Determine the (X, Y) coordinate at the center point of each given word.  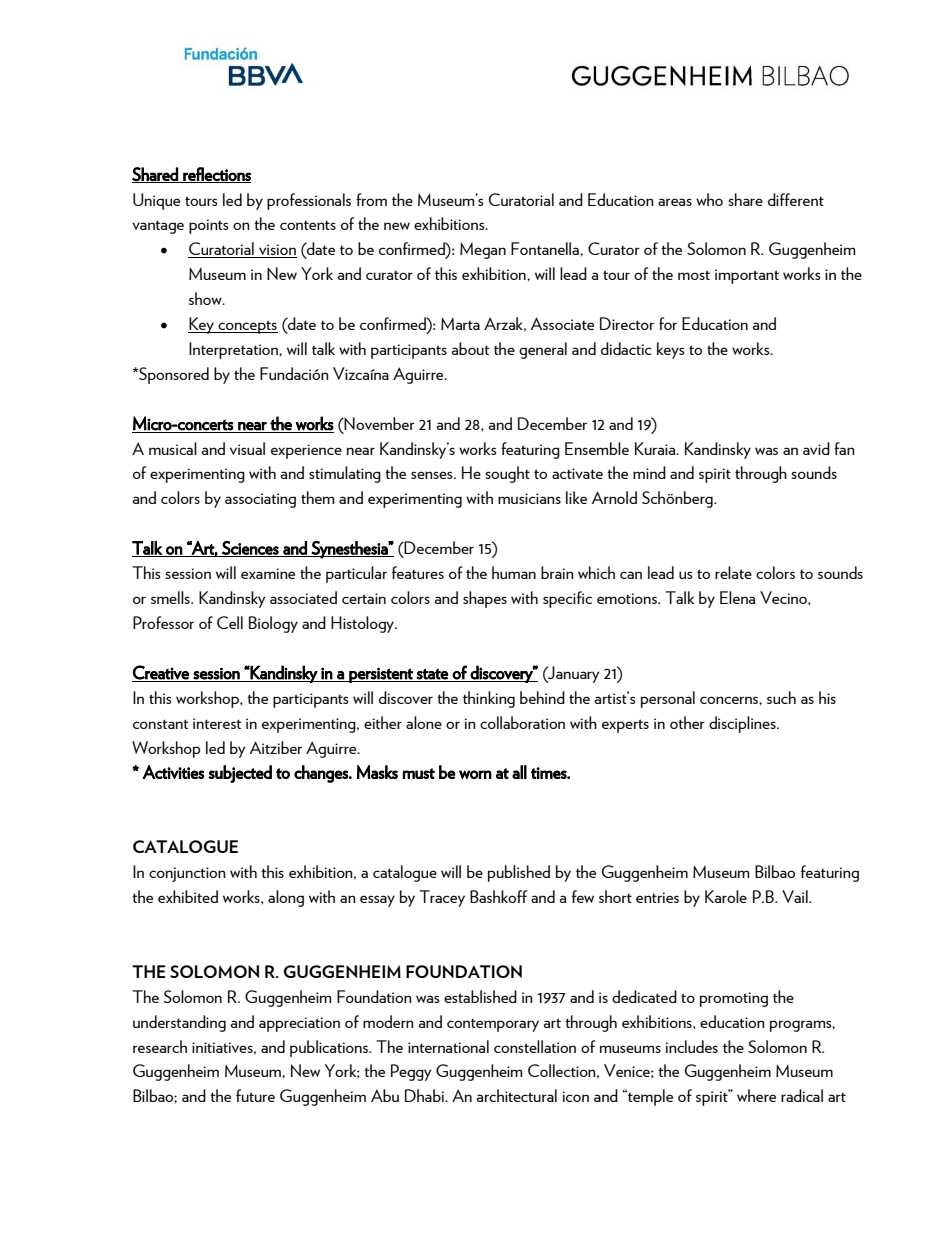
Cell (230, 622)
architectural (516, 1095)
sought (507, 474)
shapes (485, 599)
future (255, 1095)
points (209, 226)
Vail (796, 896)
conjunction (187, 874)
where (756, 1095)
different (796, 199)
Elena (737, 597)
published (519, 873)
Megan (483, 250)
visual (247, 448)
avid (816, 448)
